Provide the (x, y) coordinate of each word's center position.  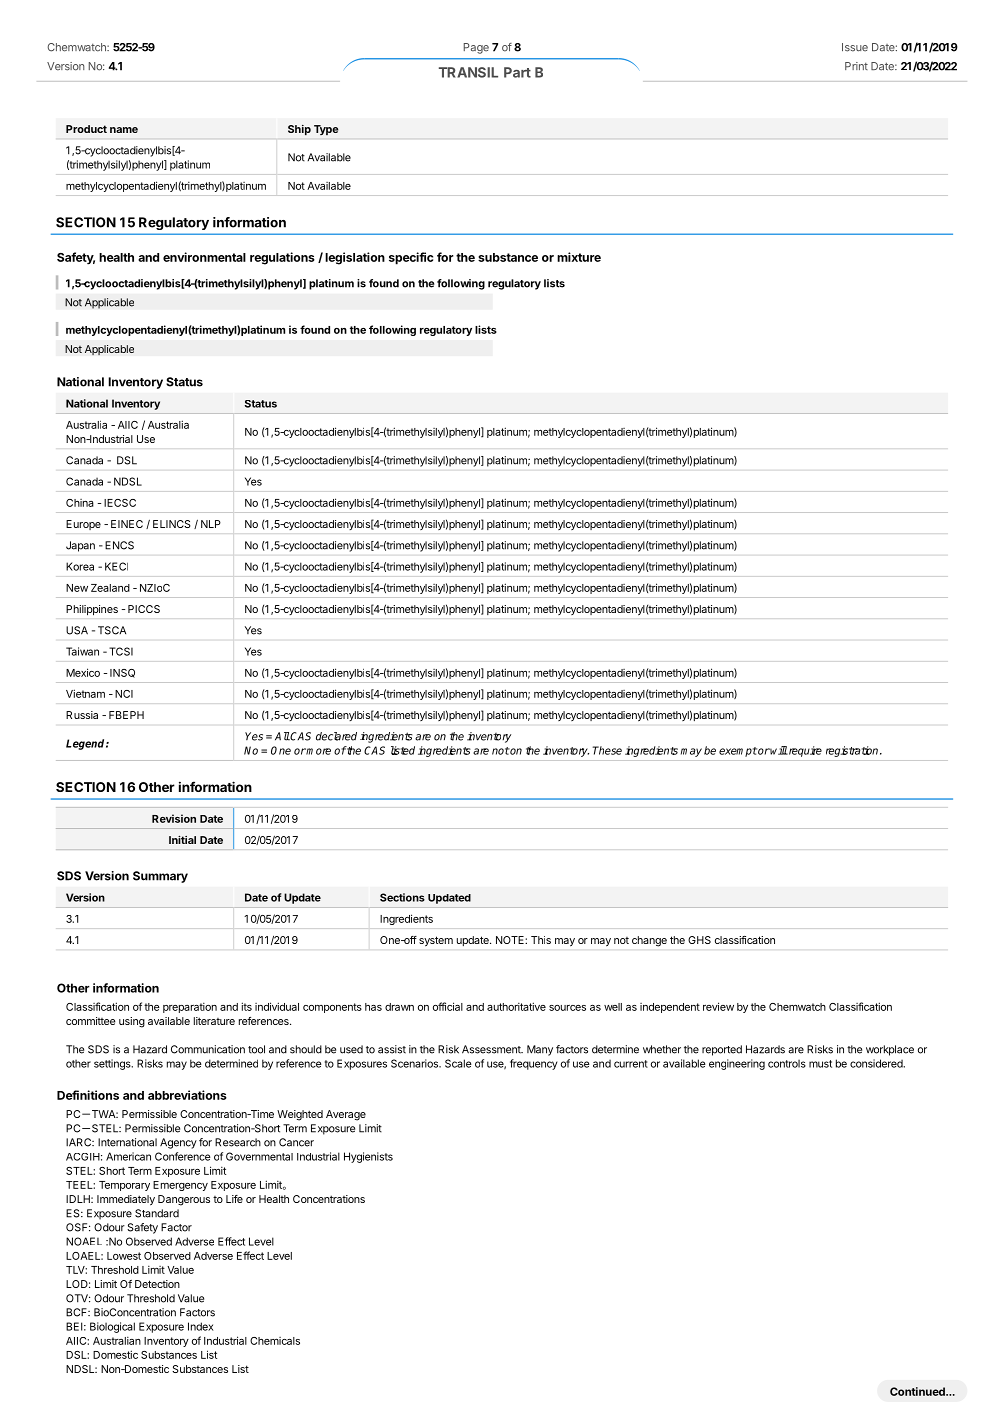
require (804, 751)
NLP (211, 524)
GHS (699, 940)
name (124, 130)
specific (411, 258)
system (436, 941)
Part (517, 72)
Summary (160, 877)
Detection (157, 1284)
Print (856, 66)
